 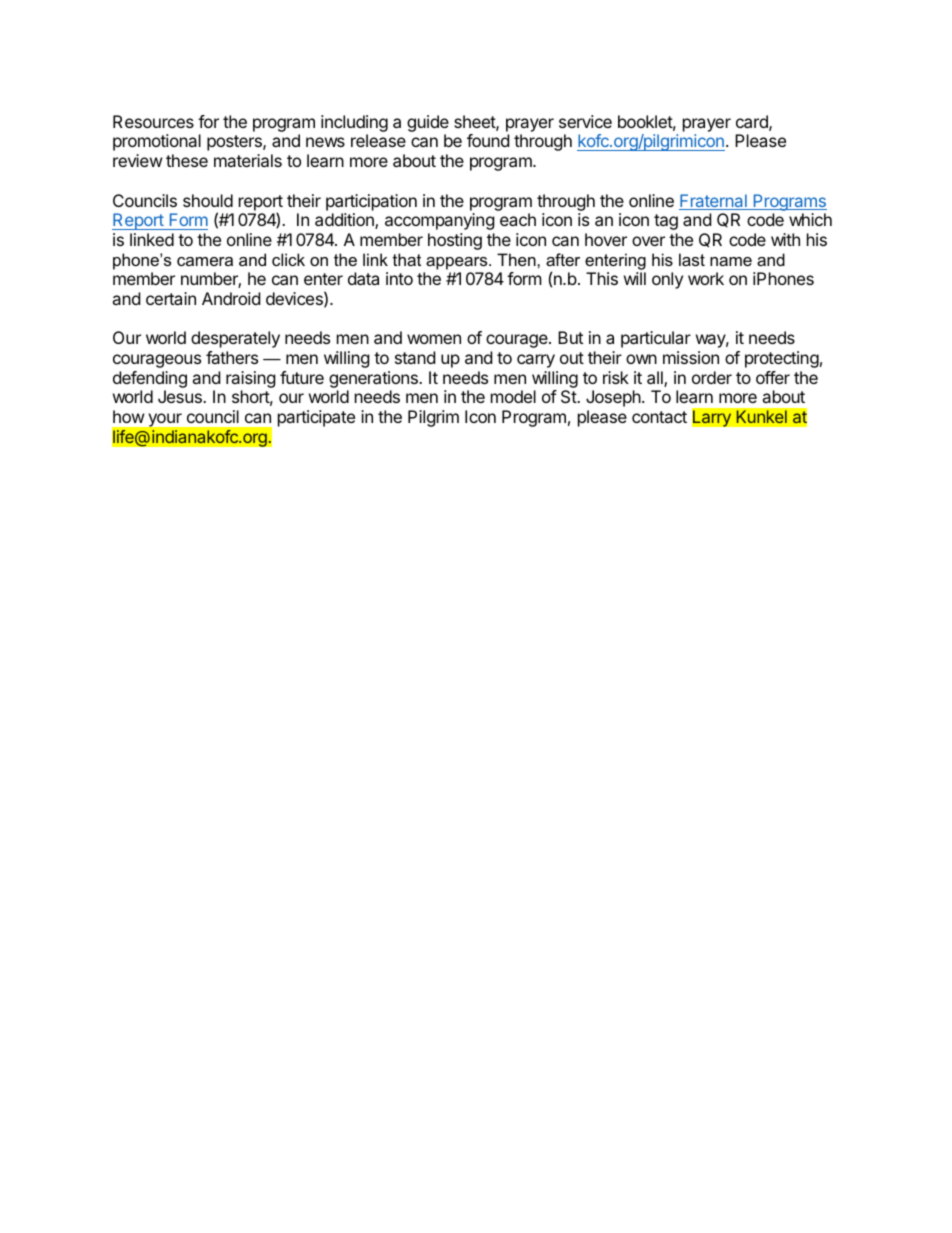 What do you see at coordinates (585, 121) in the page?
I see `service` at bounding box center [585, 121].
